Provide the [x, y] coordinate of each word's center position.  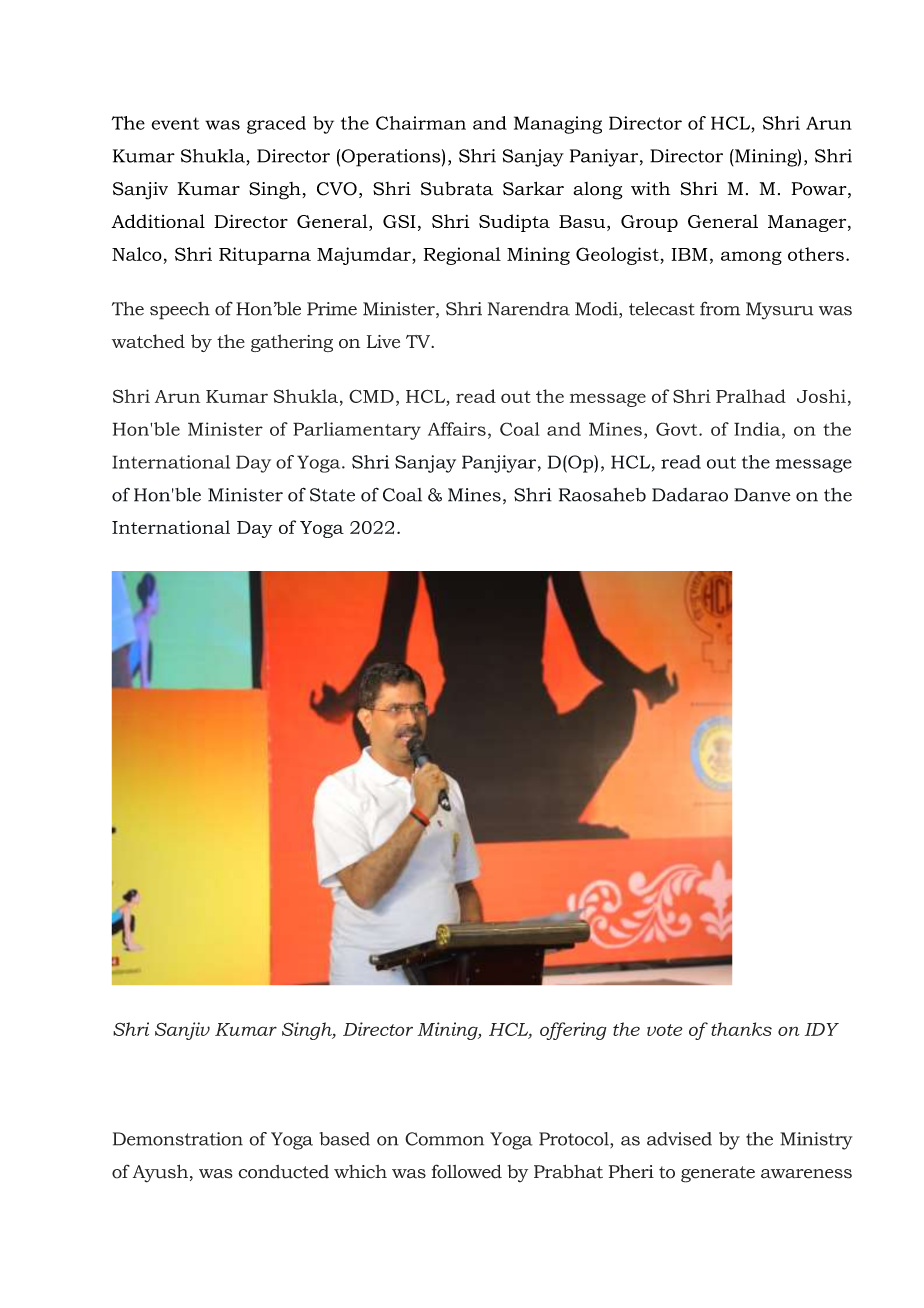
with [650, 188]
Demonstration [178, 1139]
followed [467, 1171]
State [332, 495]
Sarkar [533, 188]
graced [276, 125]
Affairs [457, 429]
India [758, 429]
